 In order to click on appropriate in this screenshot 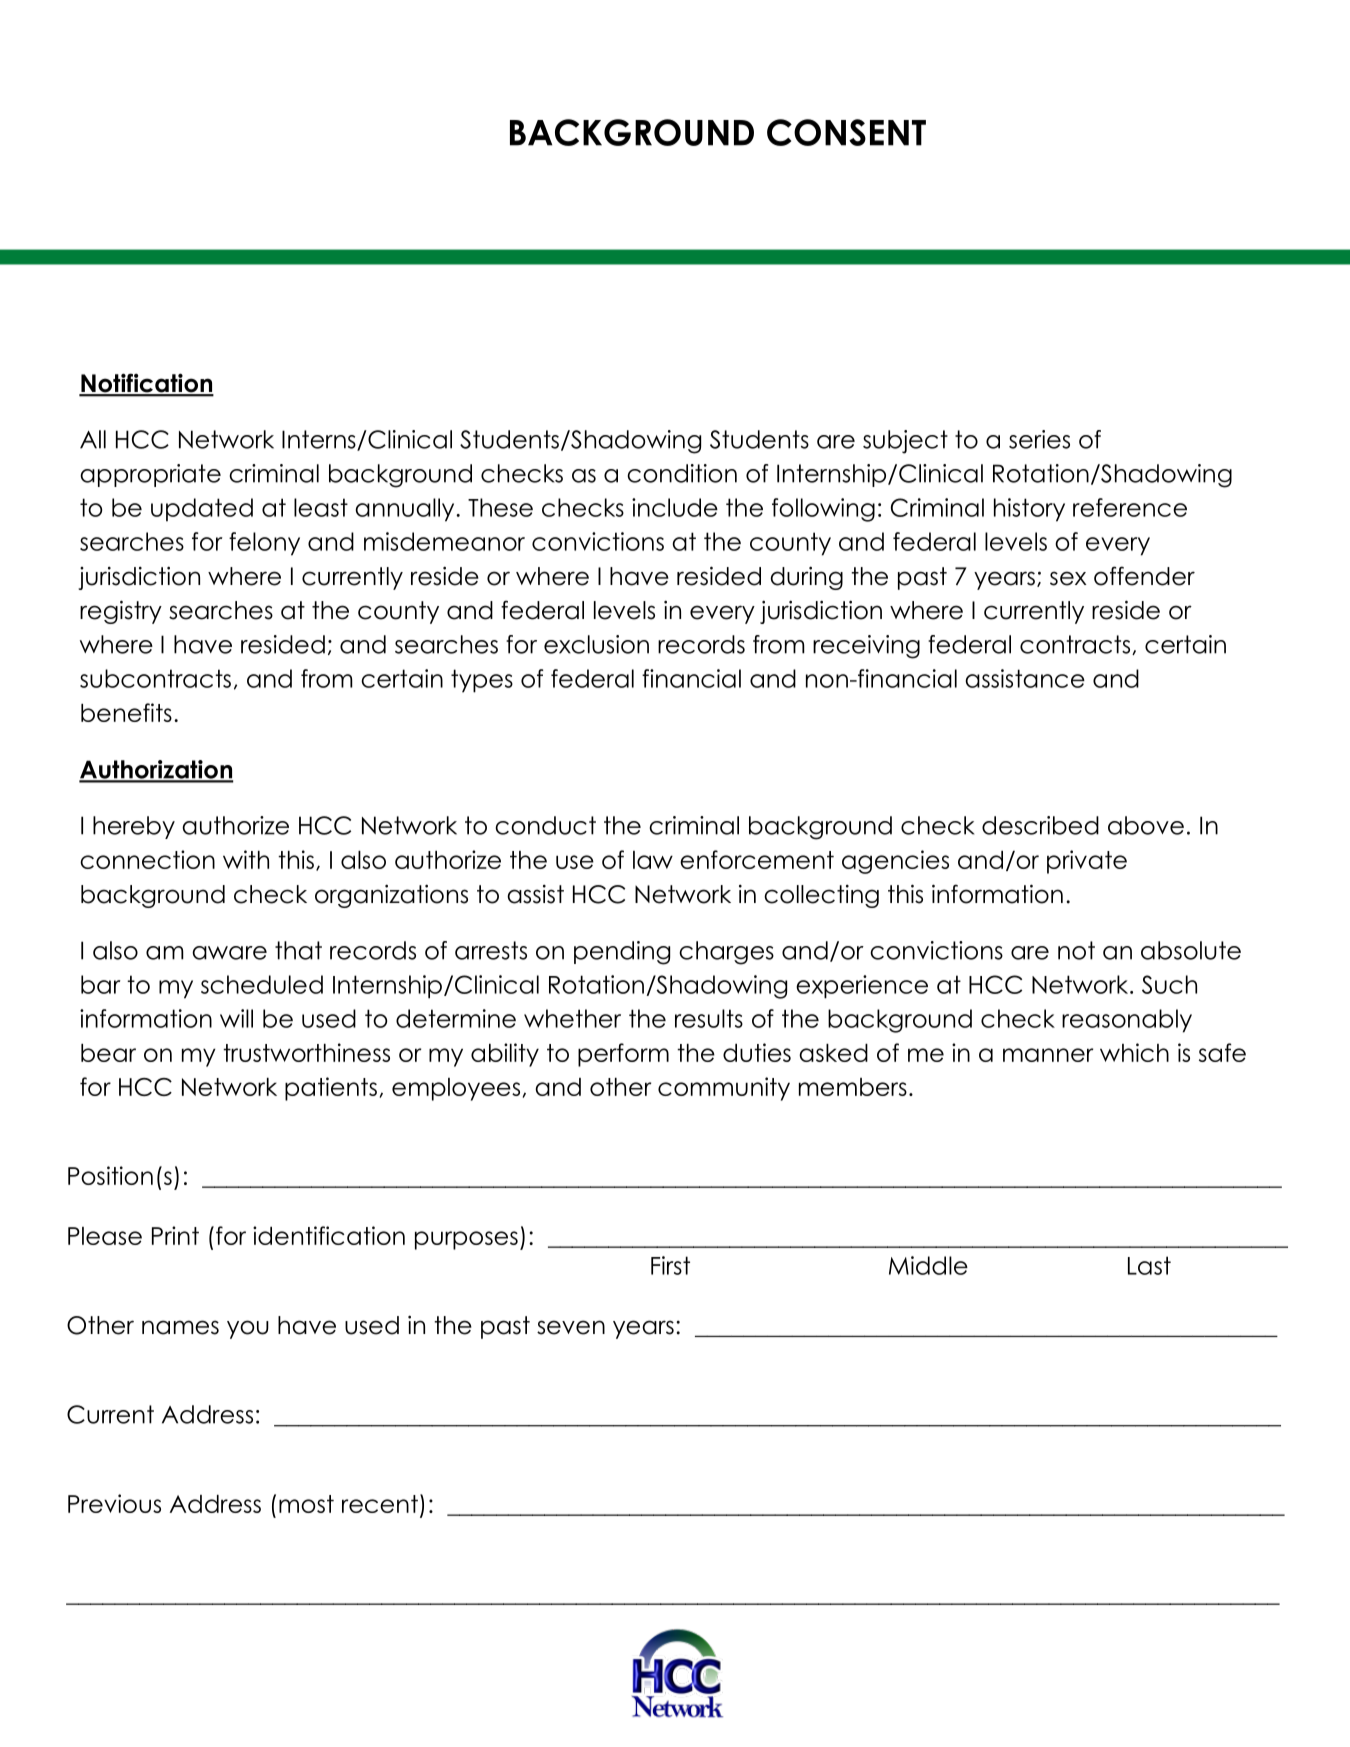, I will do `click(150, 475)`.
